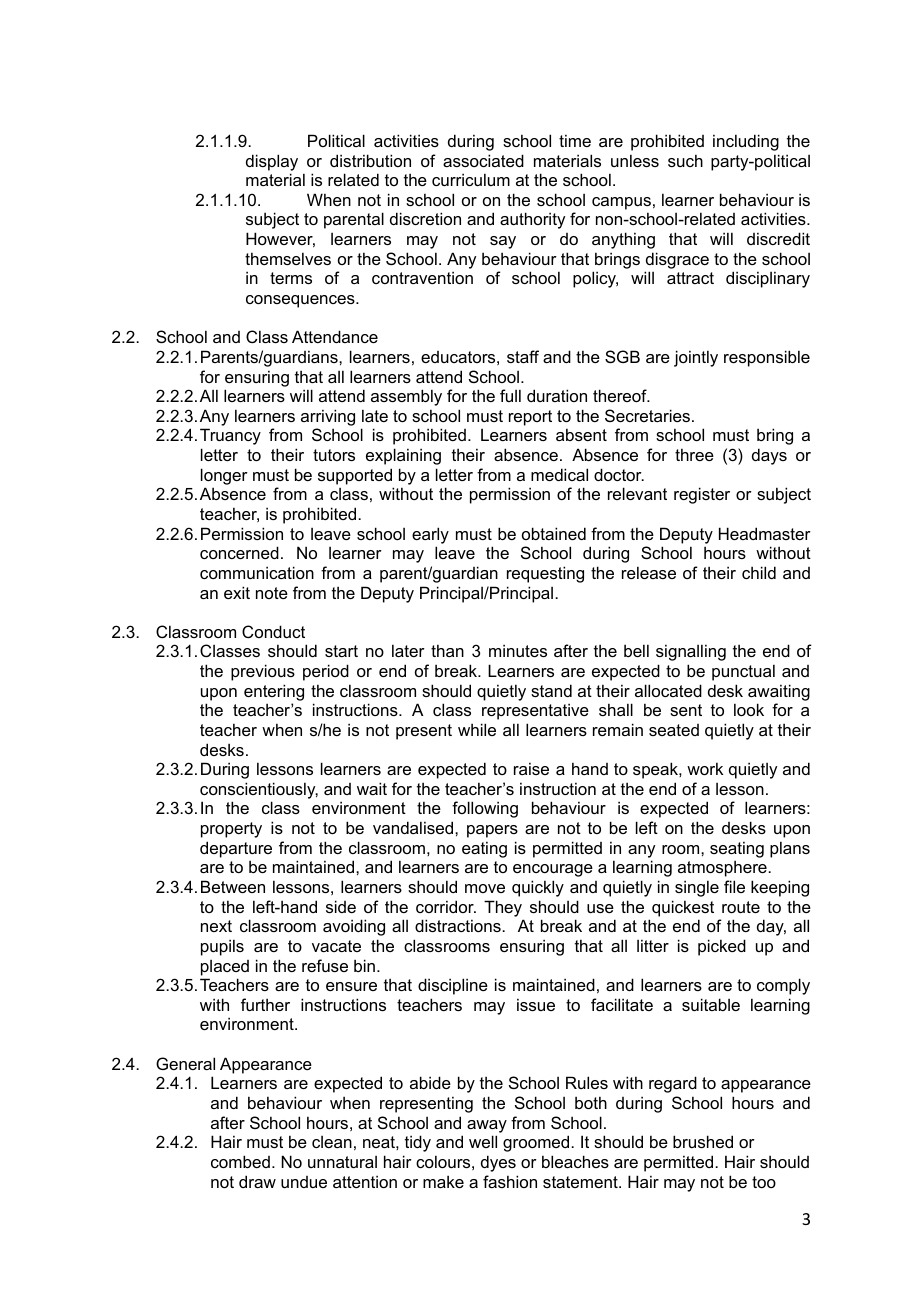  What do you see at coordinates (703, 1141) in the screenshot?
I see `brushed` at bounding box center [703, 1141].
